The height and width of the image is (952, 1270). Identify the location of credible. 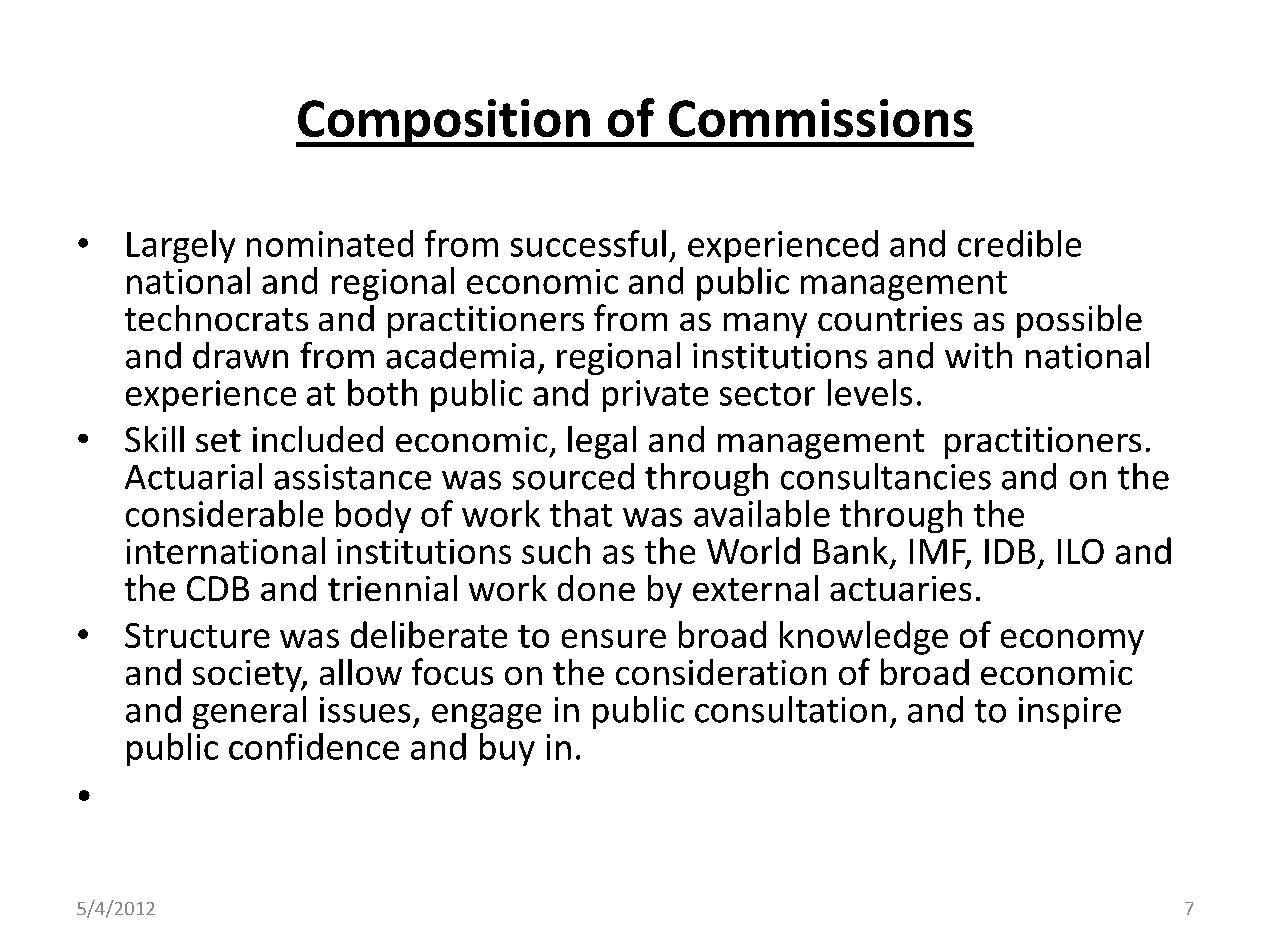
(1019, 243).
